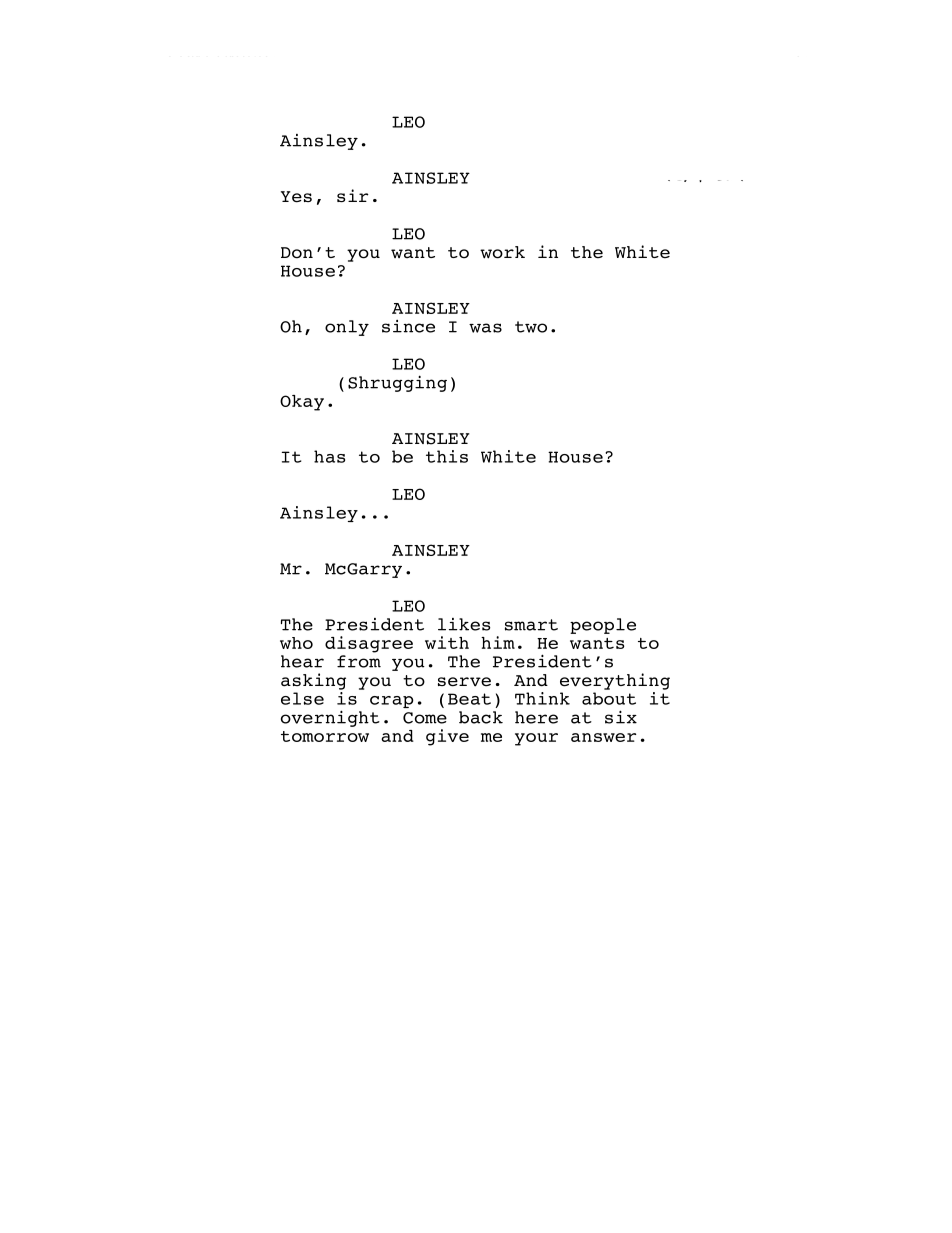 The image size is (952, 1233). Describe the element at coordinates (369, 644) in the document. I see `disagree` at that location.
